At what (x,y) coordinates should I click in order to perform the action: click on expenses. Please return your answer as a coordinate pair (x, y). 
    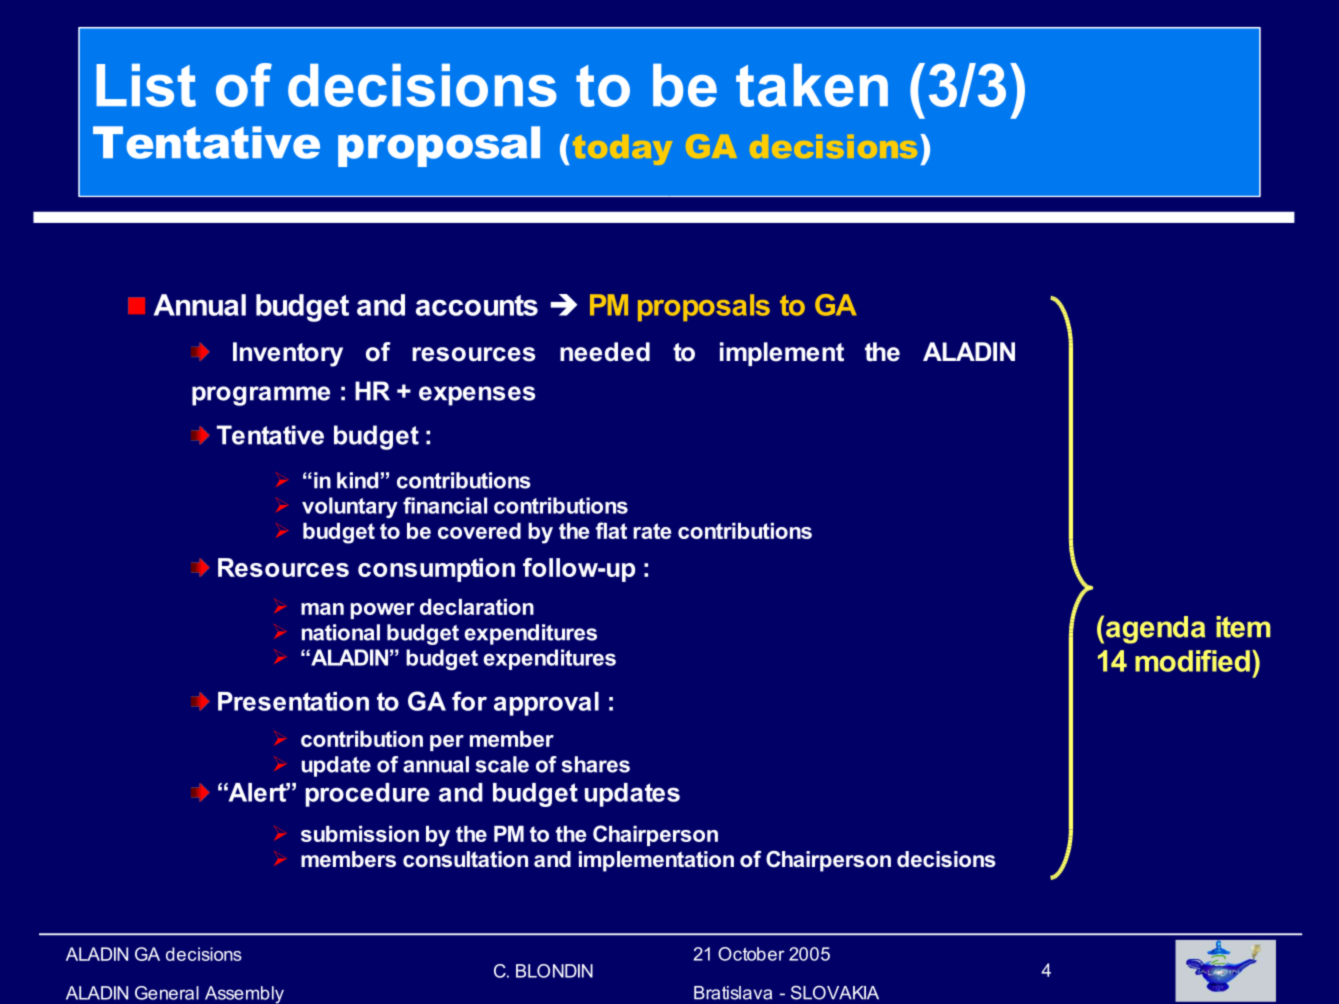
    Looking at the image, I should click on (477, 396).
